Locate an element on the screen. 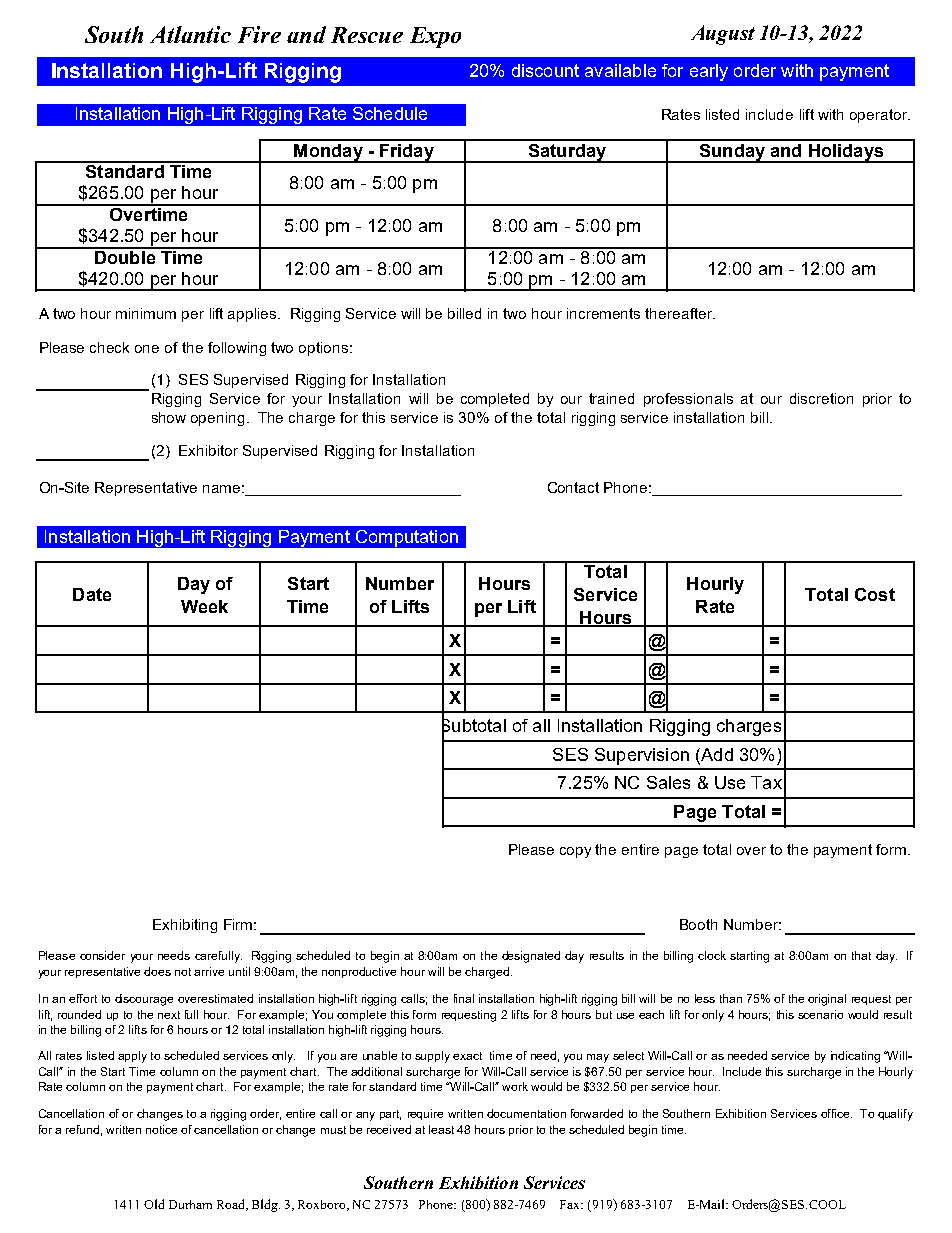 This screenshot has height=1233, width=952. Cost is located at coordinates (875, 594).
